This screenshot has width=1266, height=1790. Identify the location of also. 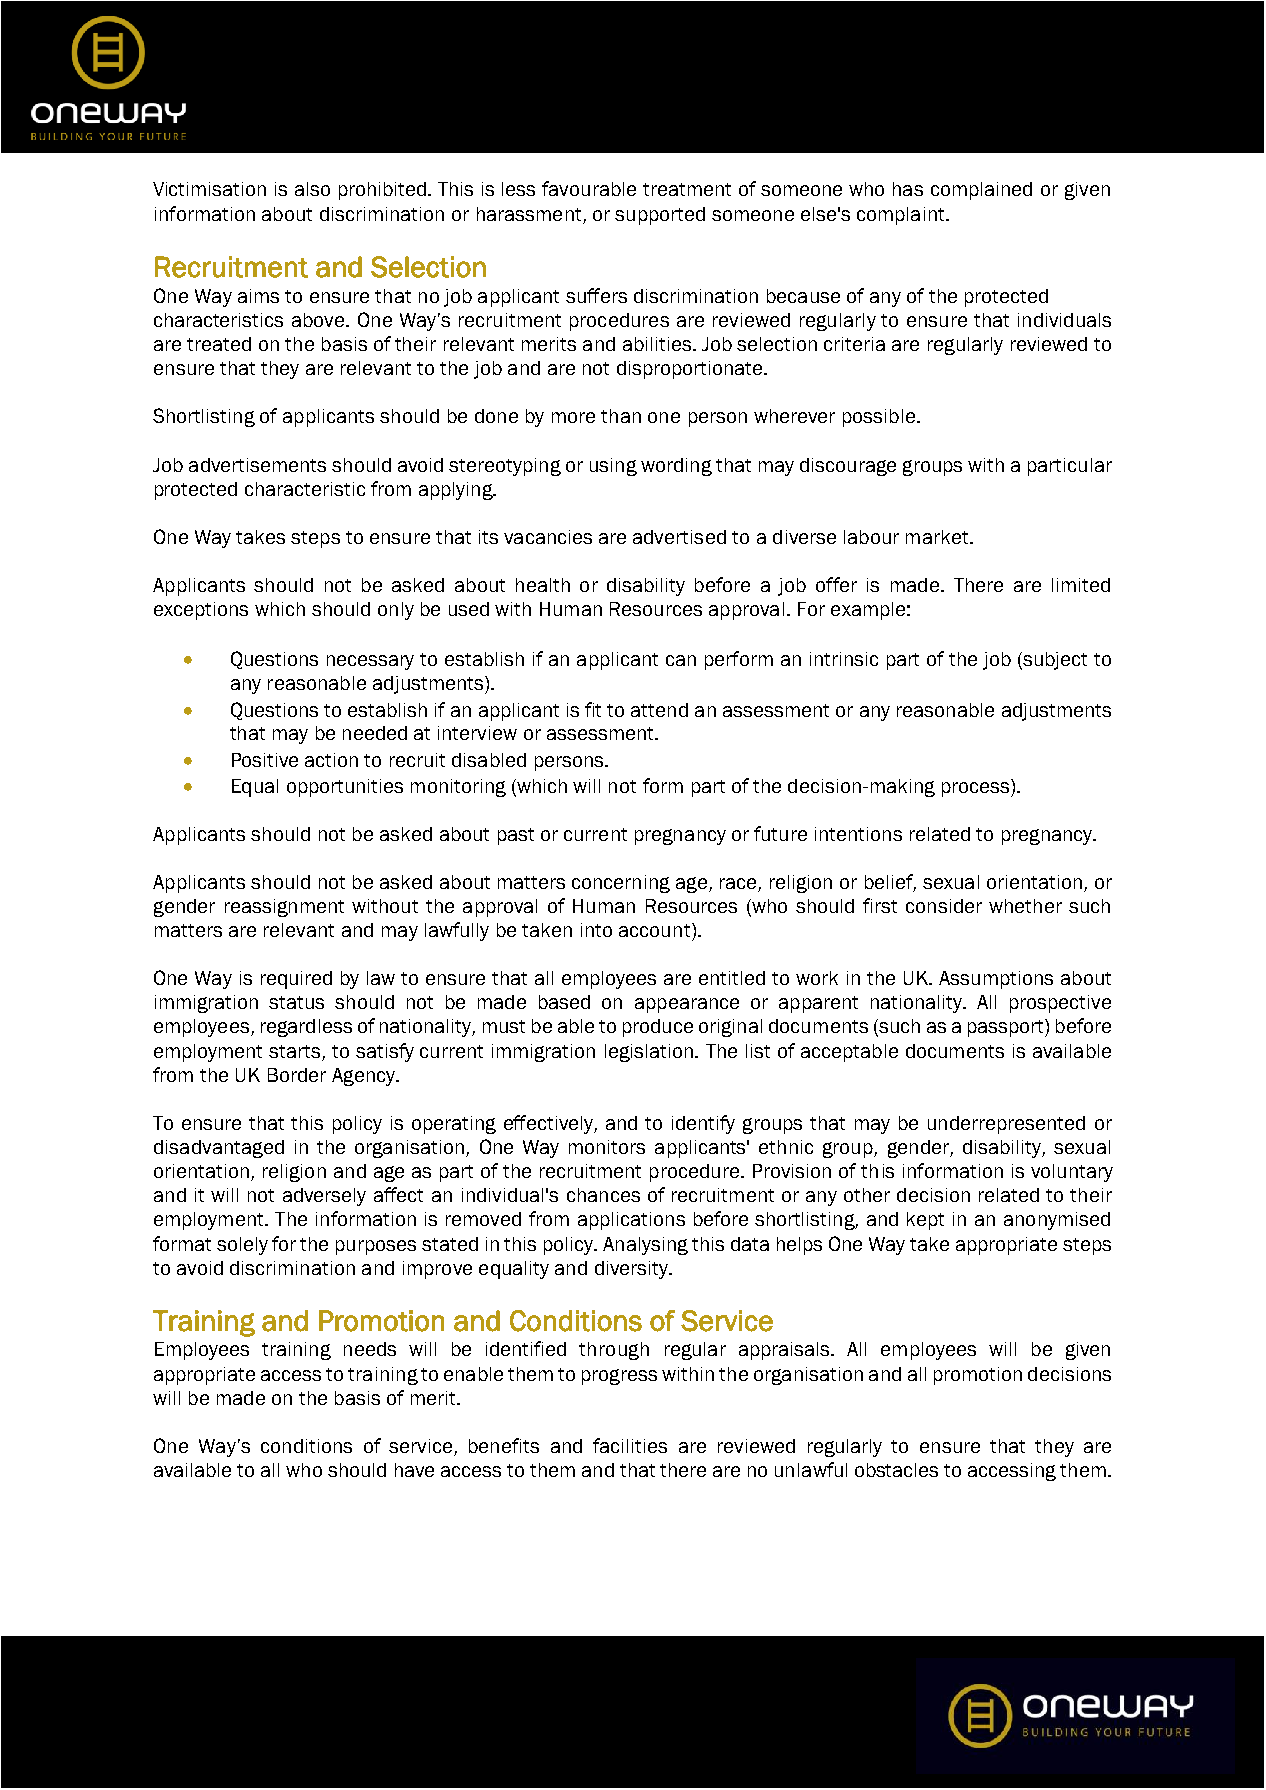
(312, 189).
